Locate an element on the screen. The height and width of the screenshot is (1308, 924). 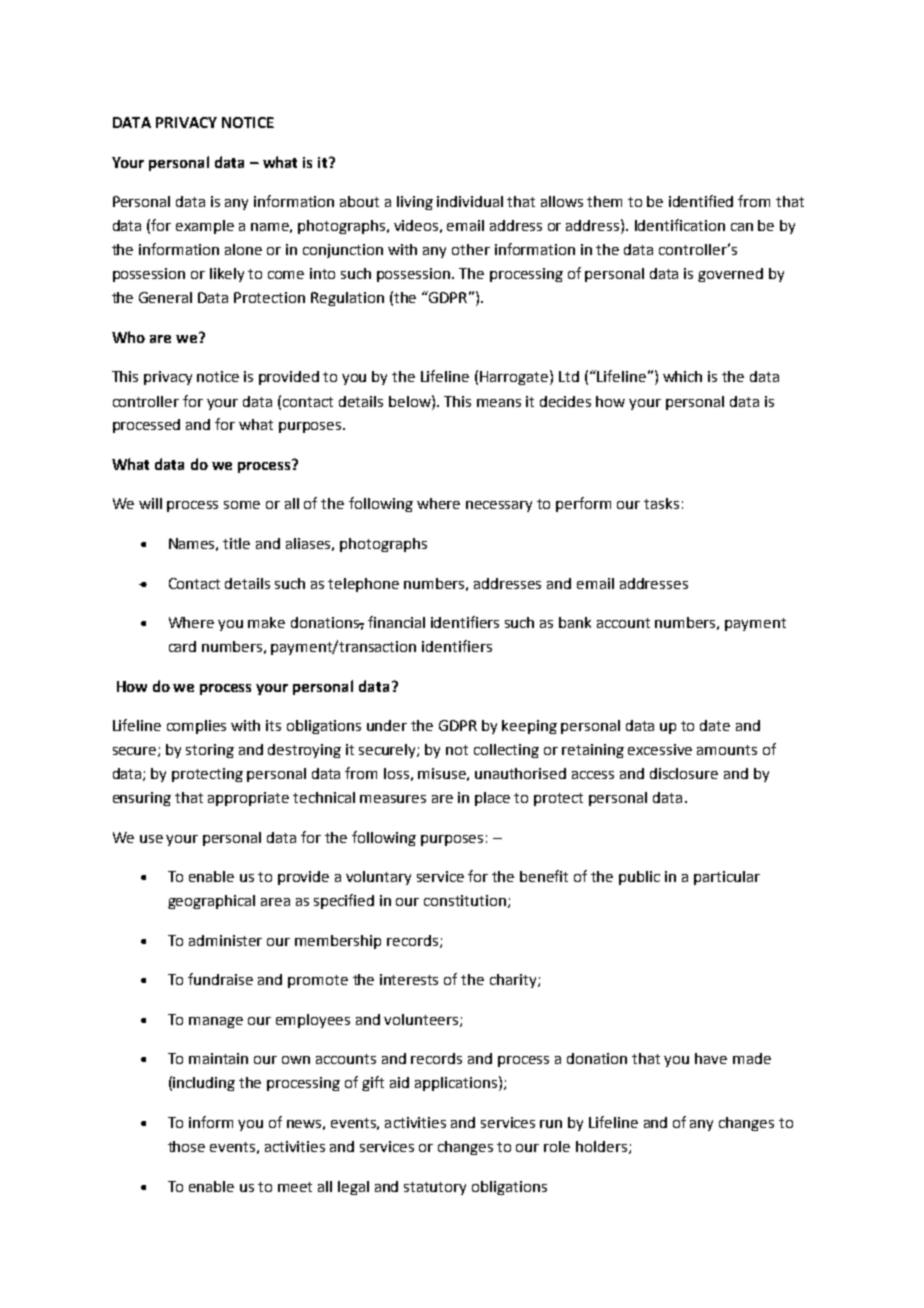
constitution is located at coordinates (466, 901).
